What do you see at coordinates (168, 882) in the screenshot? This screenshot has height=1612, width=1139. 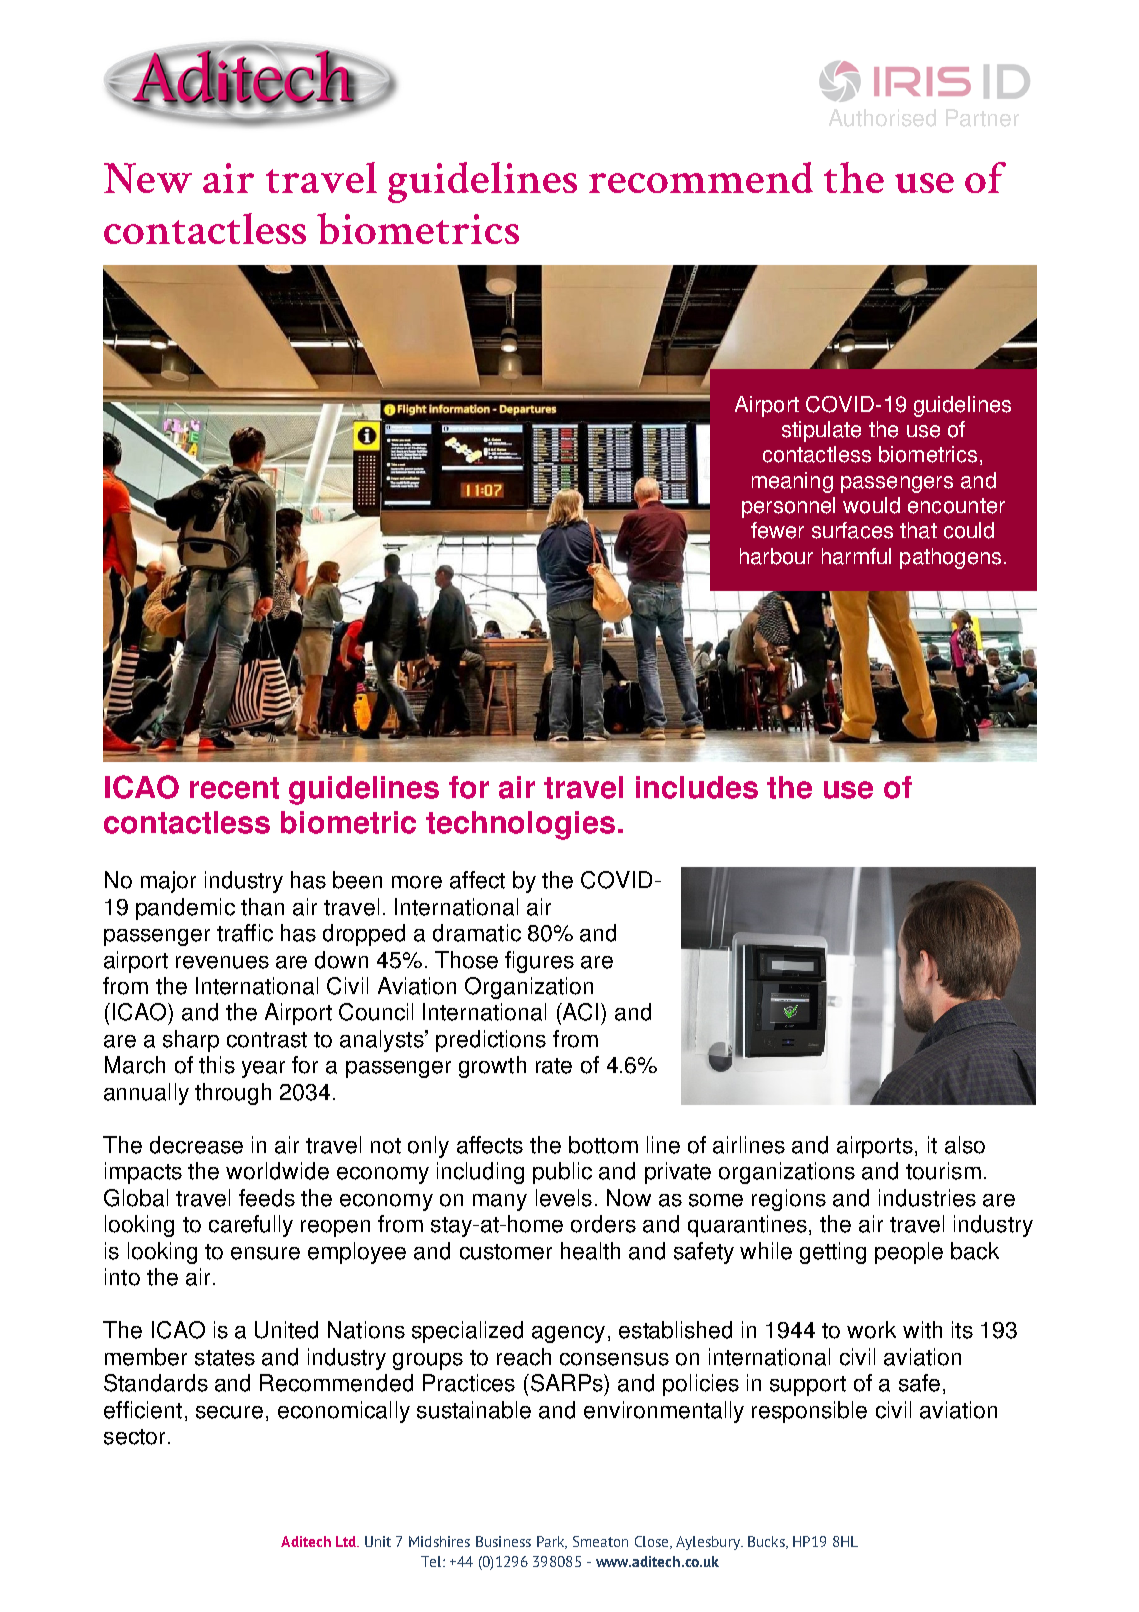 I see `major` at bounding box center [168, 882].
